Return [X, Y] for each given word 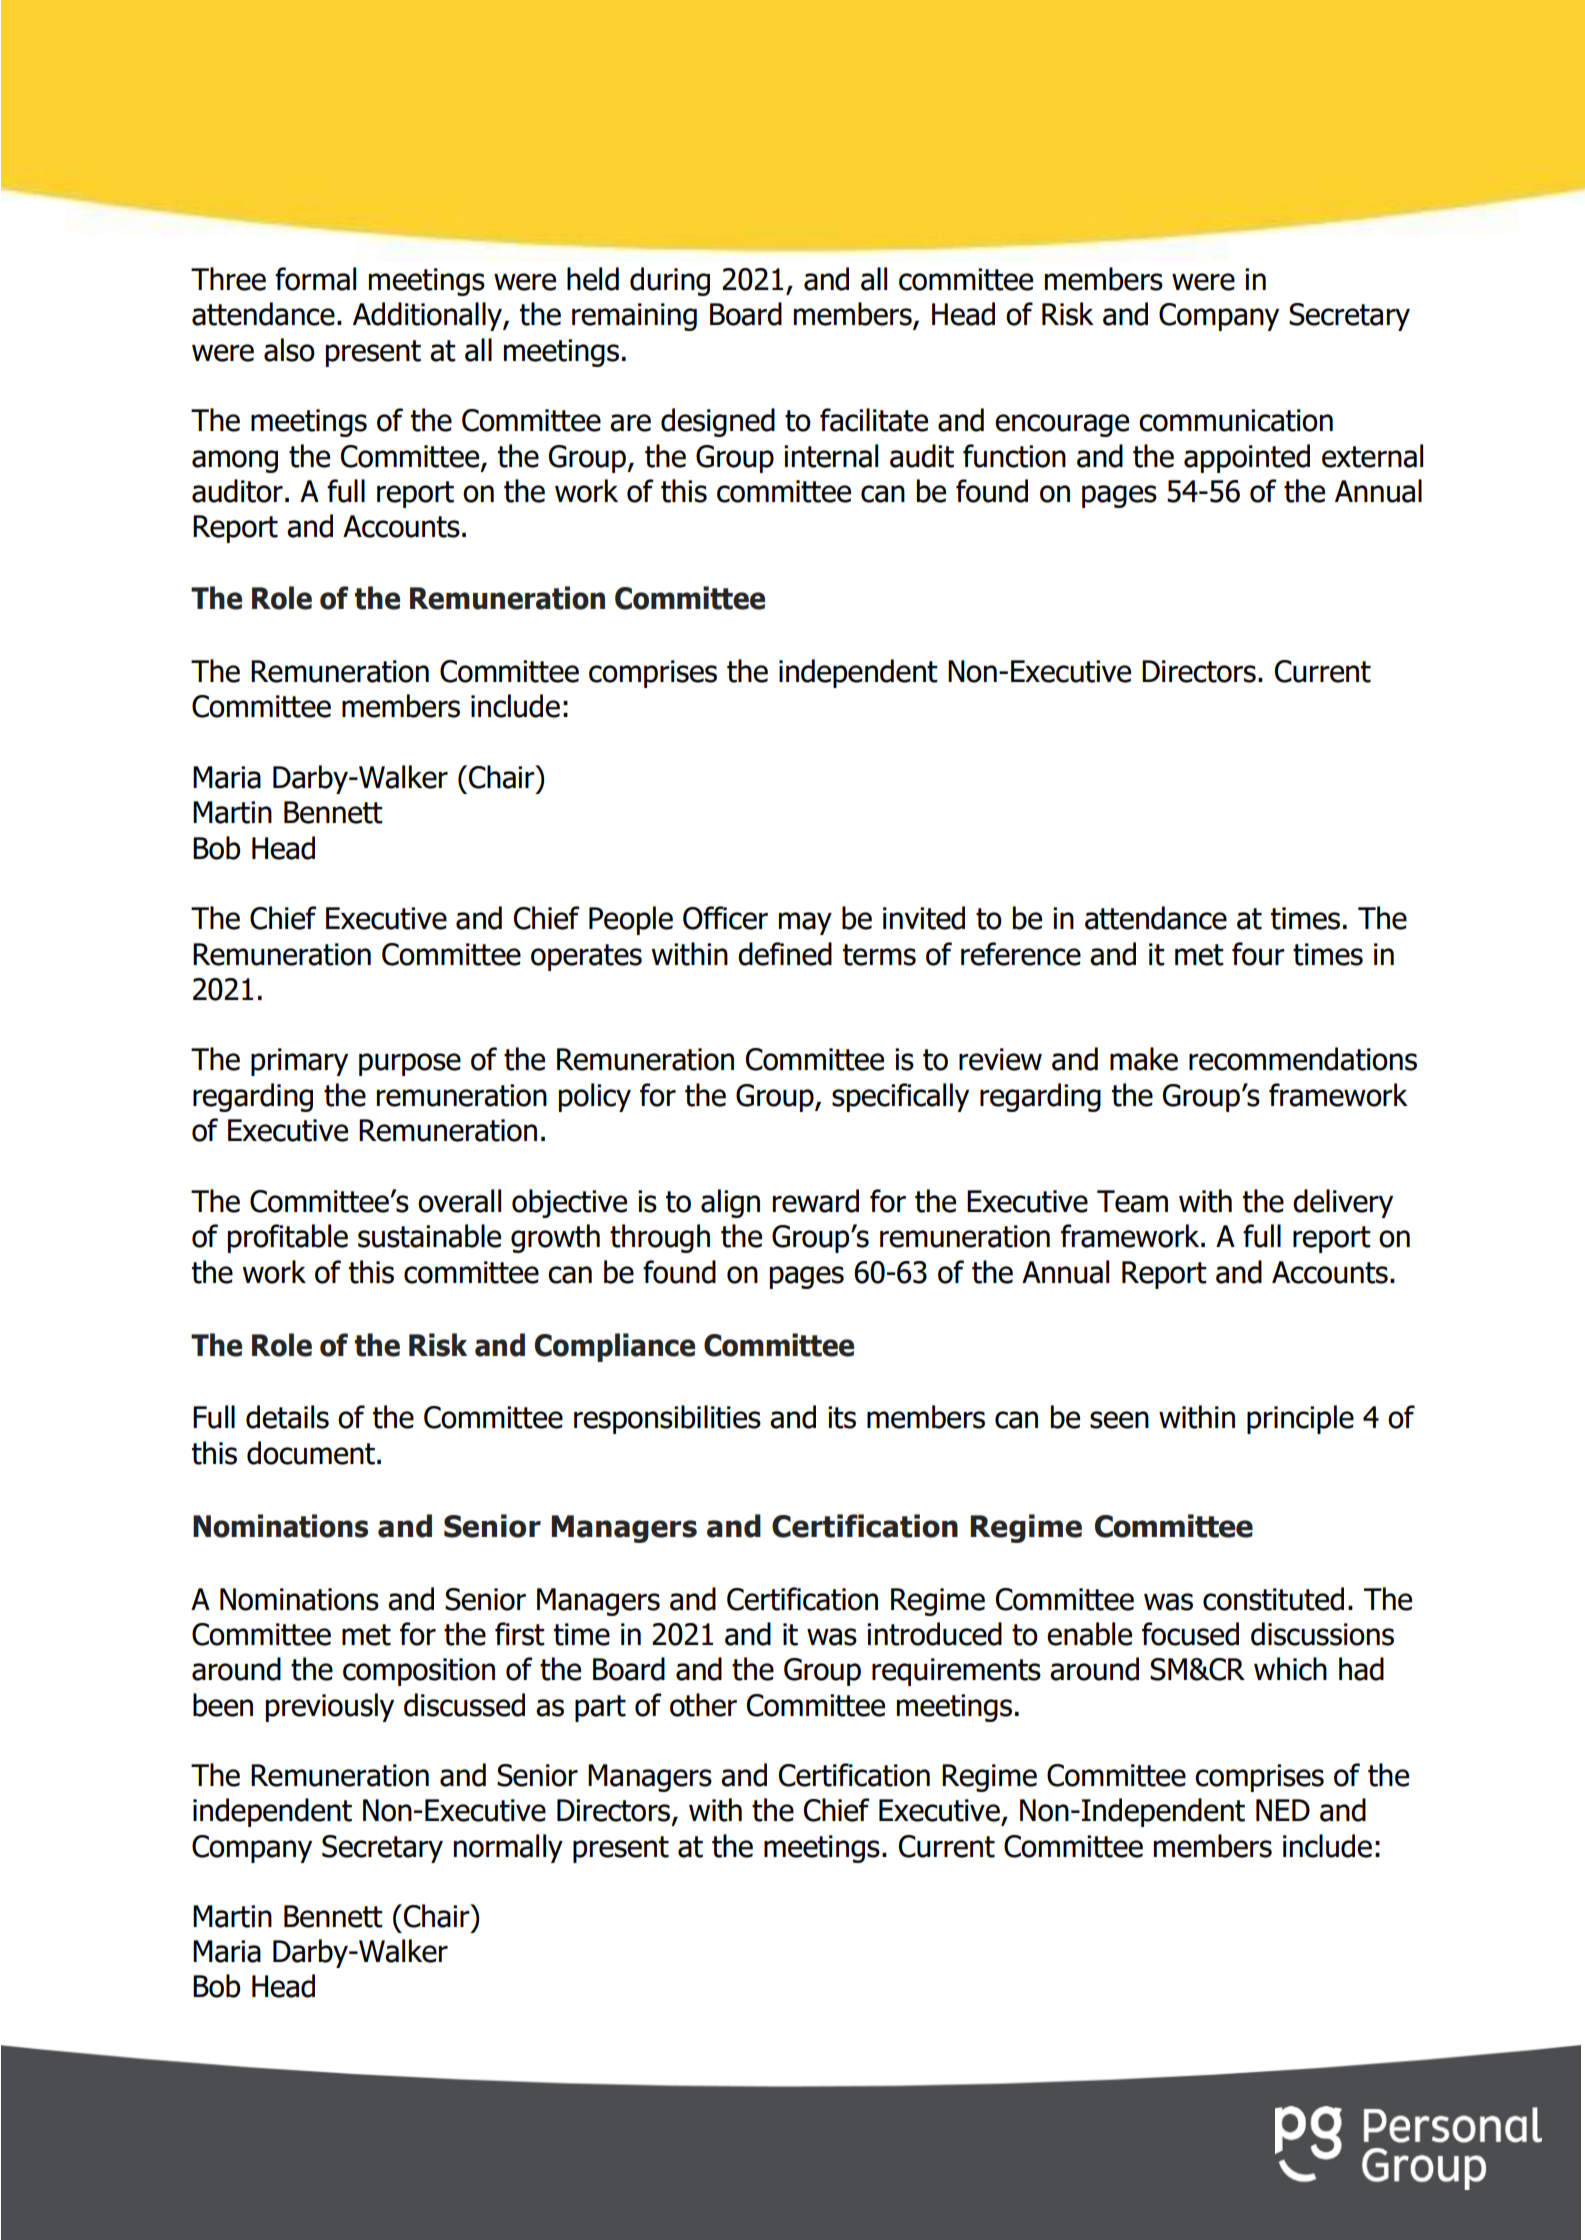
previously [330, 1707]
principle [1300, 1419]
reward [816, 1201]
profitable [288, 1238]
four [1258, 954]
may [805, 923]
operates [586, 957]
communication [1236, 420]
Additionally [428, 316]
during [670, 281]
